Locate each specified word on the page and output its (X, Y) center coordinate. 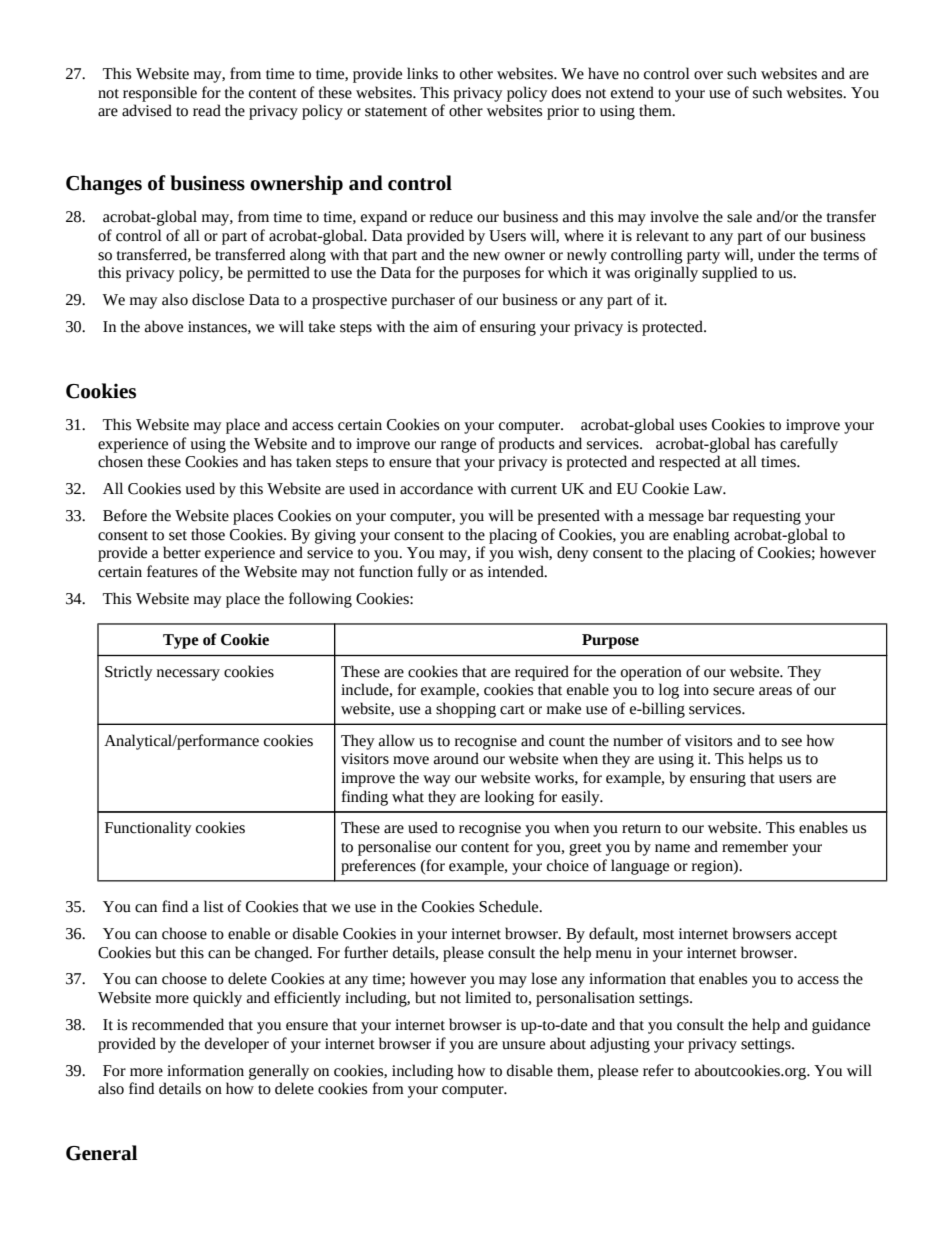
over (708, 75)
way (437, 781)
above (164, 326)
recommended (178, 1024)
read (207, 110)
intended (517, 571)
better (182, 552)
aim (446, 327)
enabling (701, 536)
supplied (729, 274)
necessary (188, 675)
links (422, 73)
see (792, 742)
